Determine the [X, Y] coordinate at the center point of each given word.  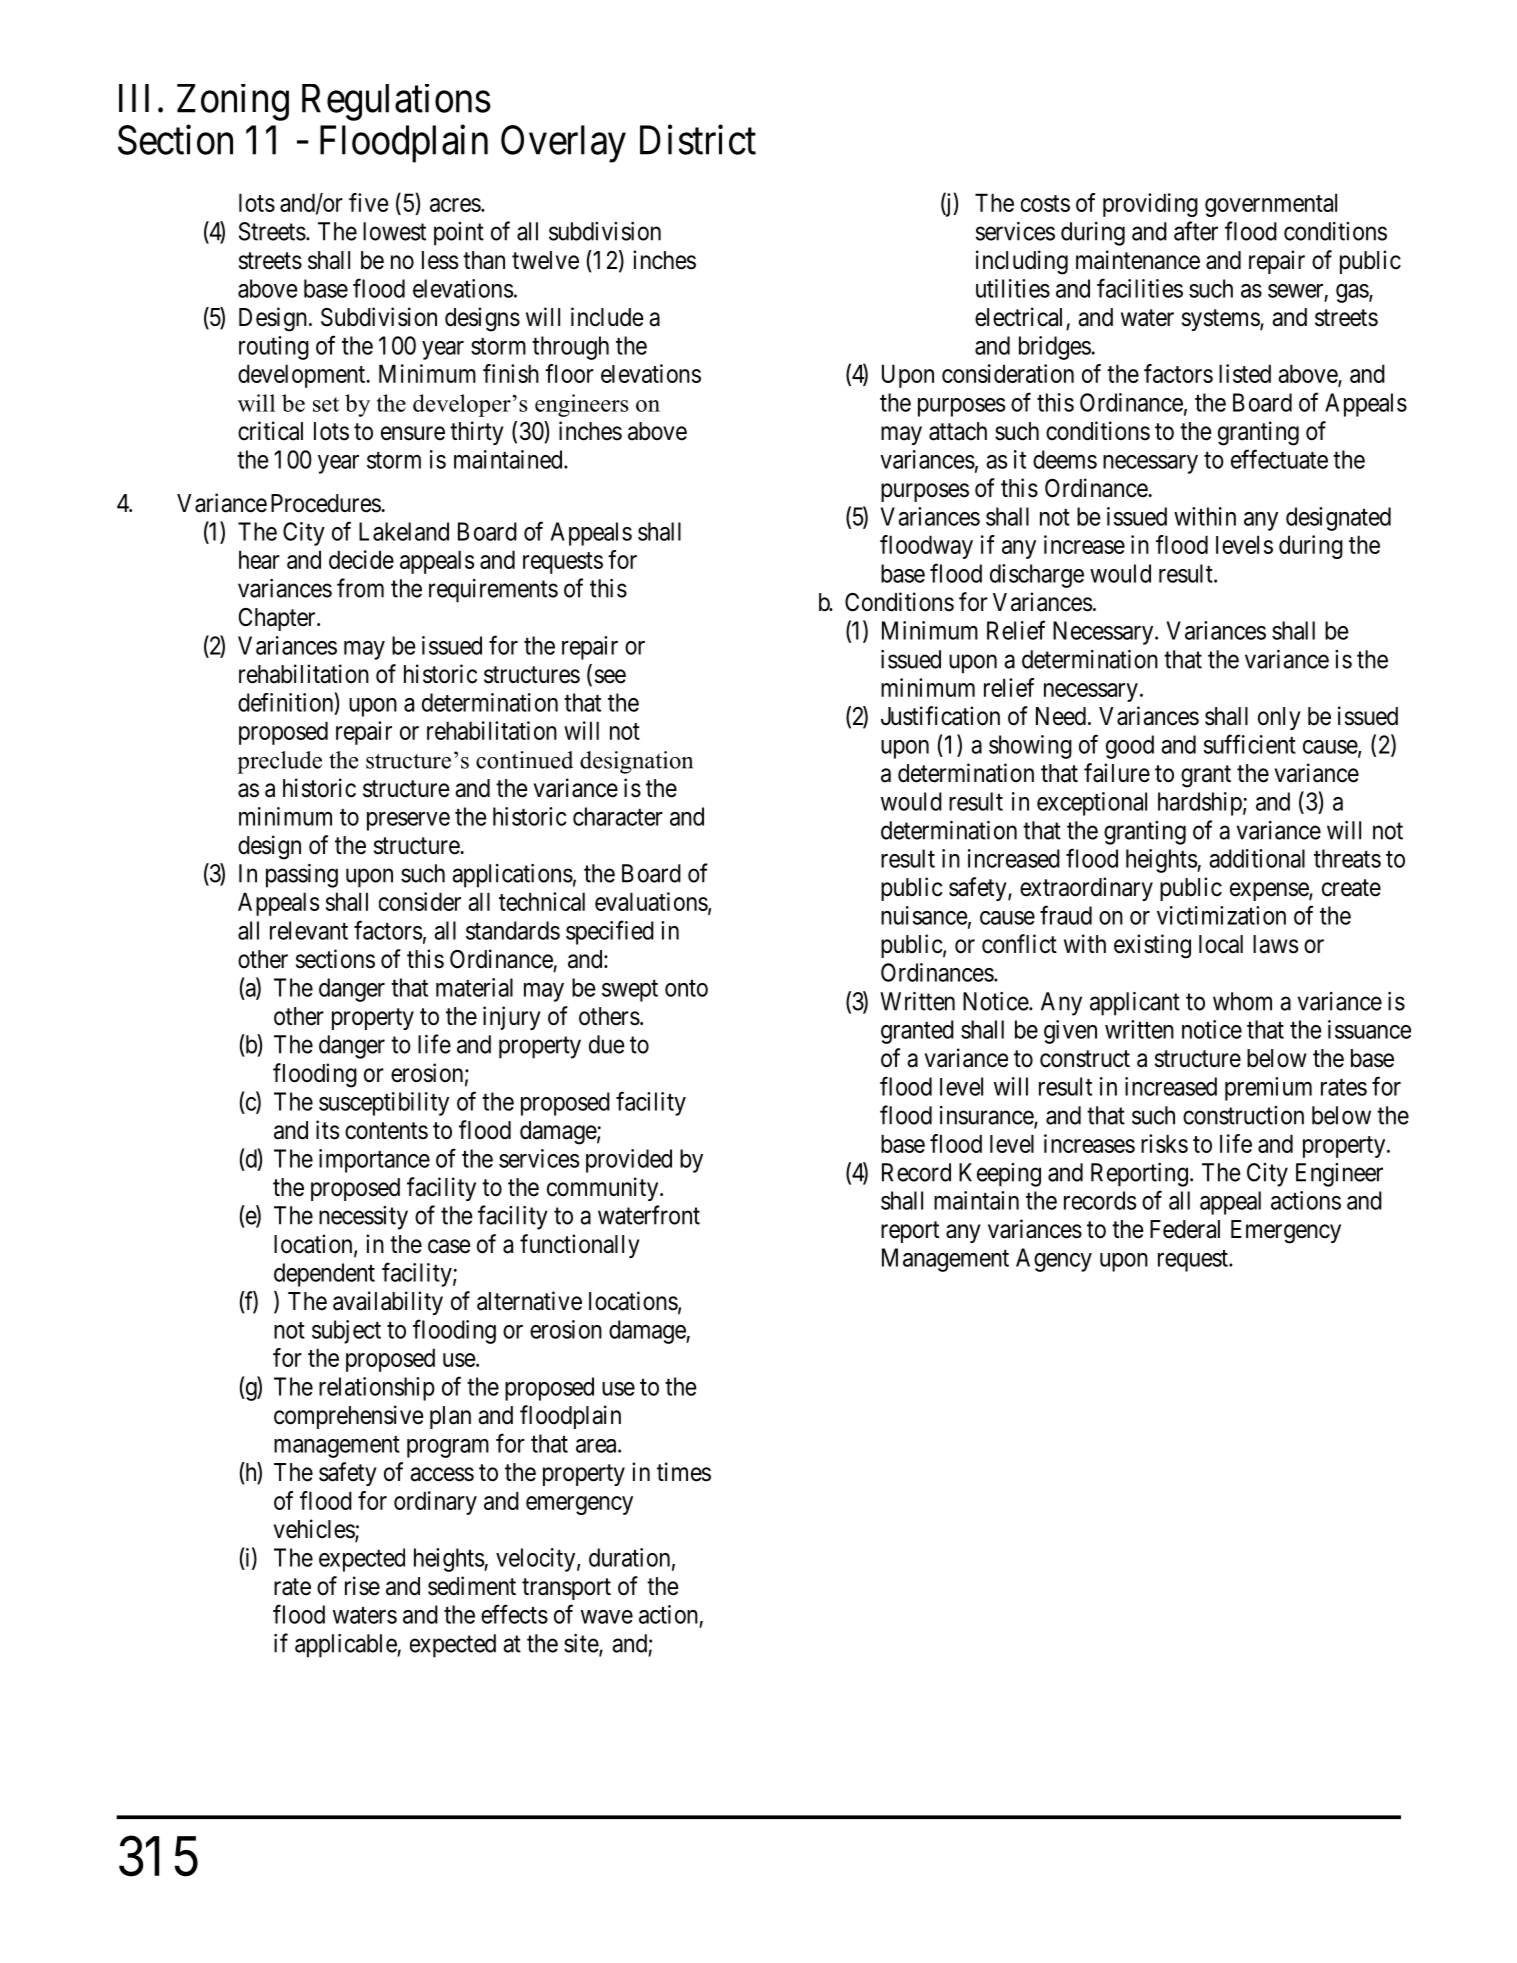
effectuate [1279, 459]
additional [1257, 858]
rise [362, 1586]
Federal [1185, 1229]
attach [958, 431]
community [604, 1189]
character [618, 816]
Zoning [233, 102]
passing [302, 876]
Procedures [326, 503]
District [698, 140]
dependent [324, 1275]
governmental [1271, 205]
